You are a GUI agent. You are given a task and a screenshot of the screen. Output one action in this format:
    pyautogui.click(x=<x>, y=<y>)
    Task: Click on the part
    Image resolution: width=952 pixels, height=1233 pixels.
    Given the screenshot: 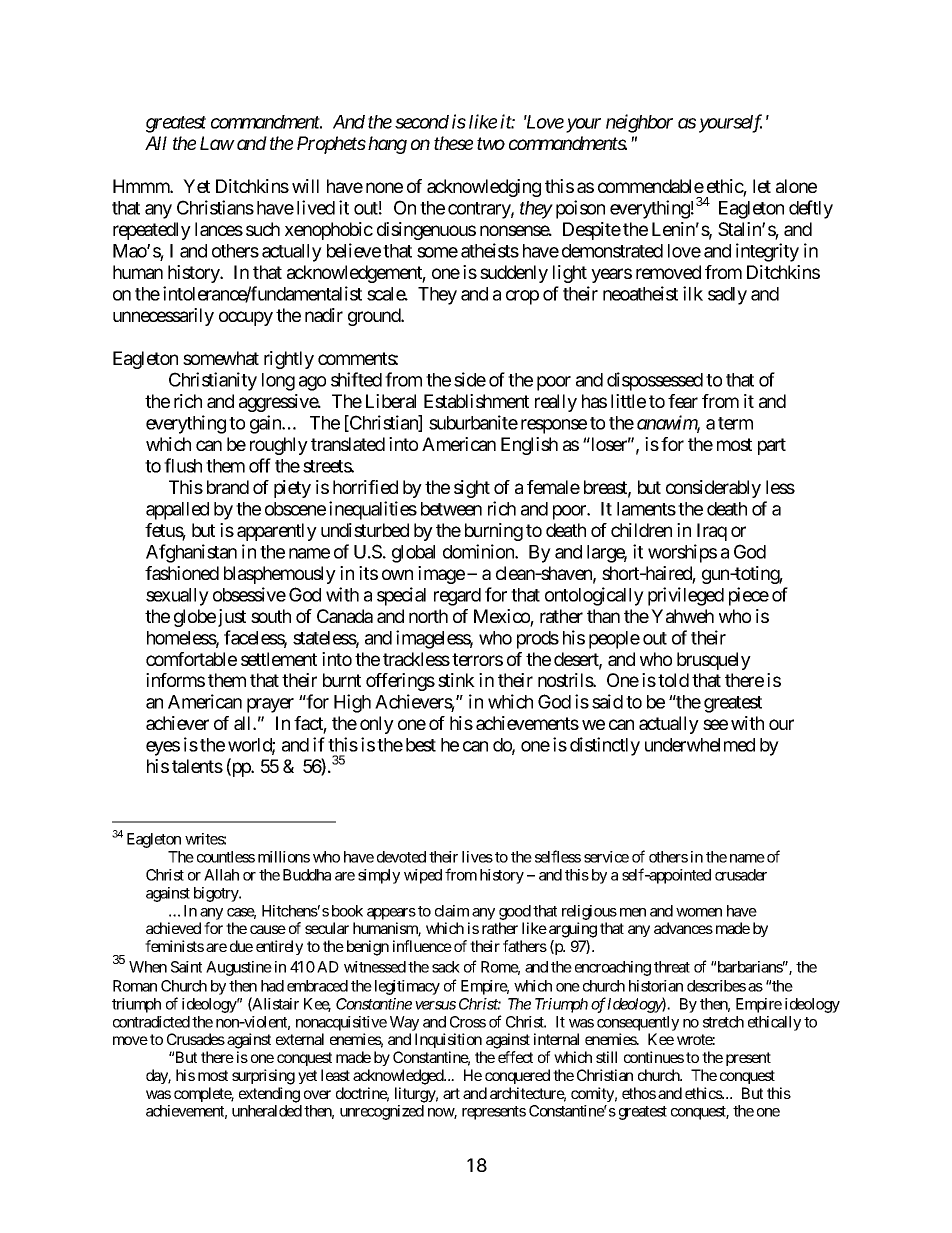 What is the action you would take?
    pyautogui.click(x=772, y=446)
